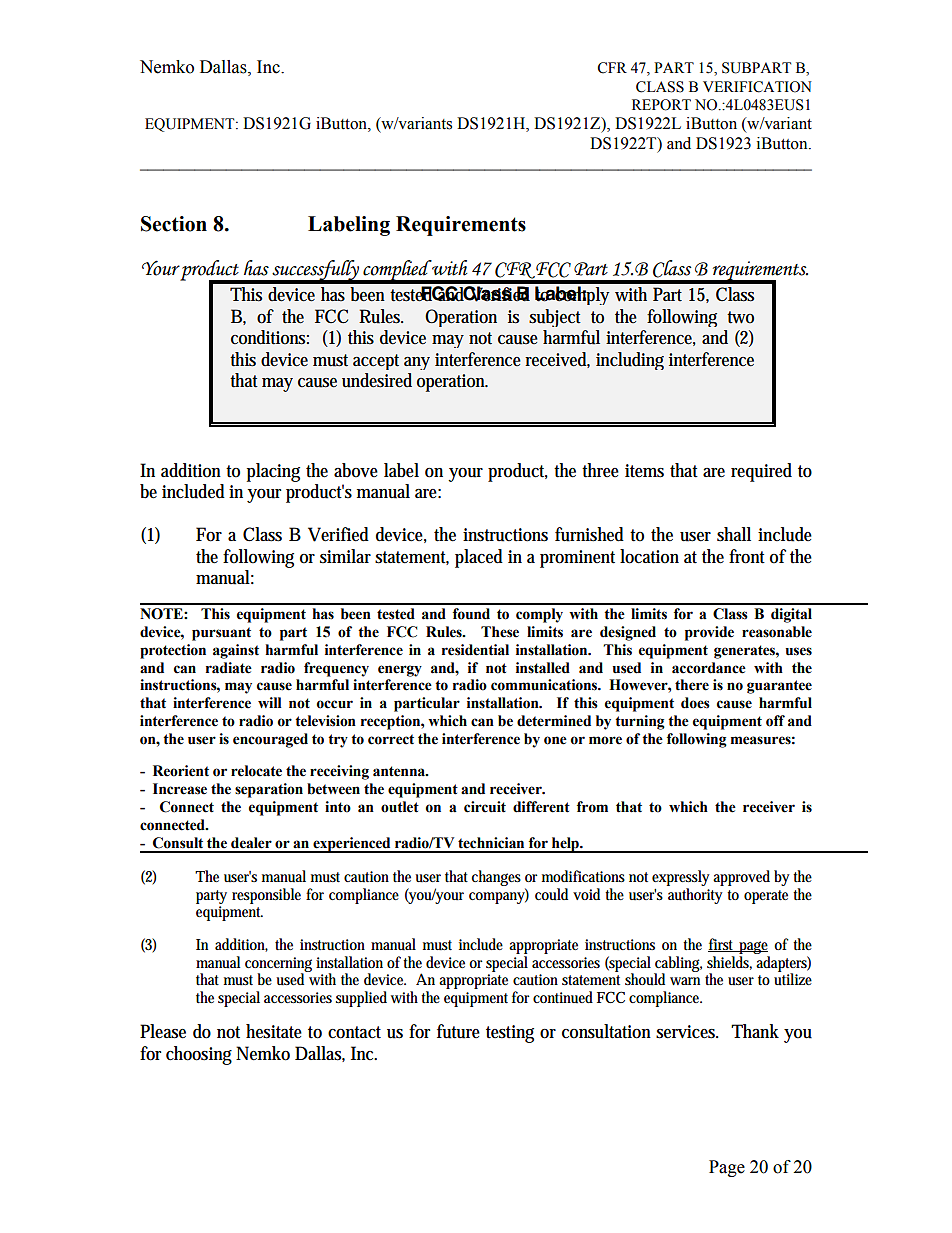 Image resolution: width=952 pixels, height=1233 pixels. I want to click on determined, so click(554, 721).
